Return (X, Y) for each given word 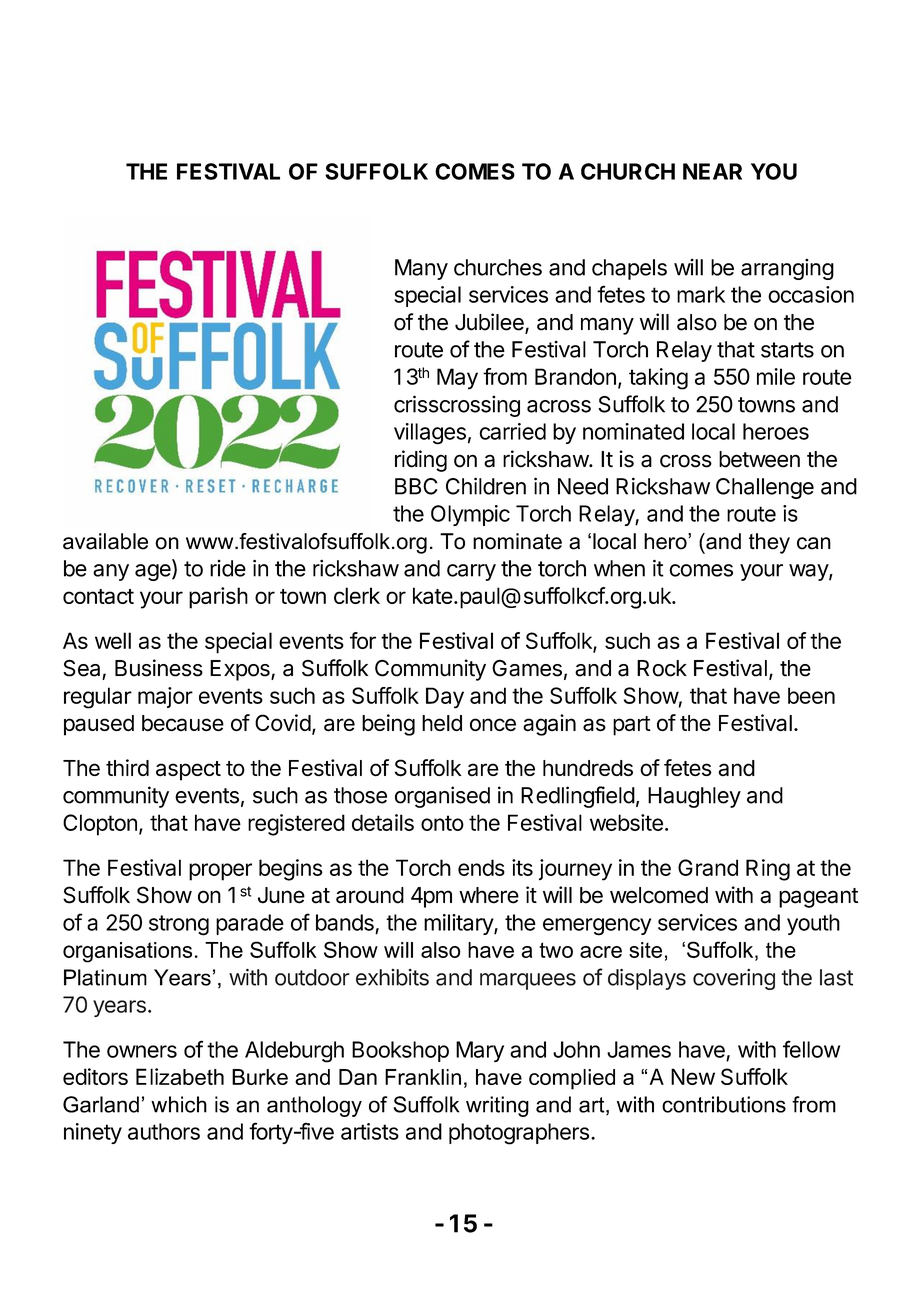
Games (527, 668)
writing (497, 1106)
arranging (787, 269)
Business (159, 668)
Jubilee (490, 323)
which (179, 1104)
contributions (724, 1104)
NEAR (712, 171)
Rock (662, 668)
